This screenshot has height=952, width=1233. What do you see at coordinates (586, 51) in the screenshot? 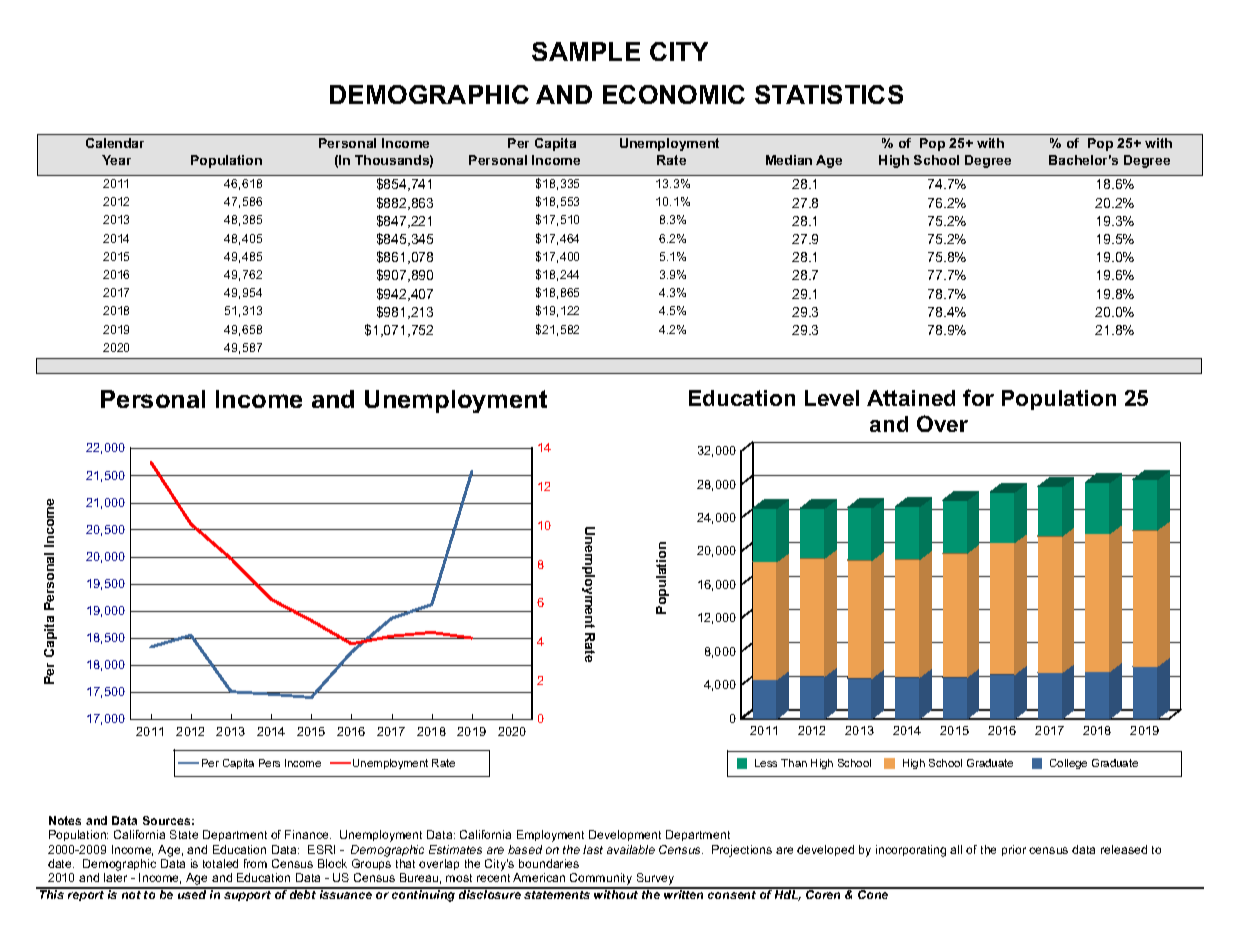
I see `SAMPLE` at bounding box center [586, 51].
